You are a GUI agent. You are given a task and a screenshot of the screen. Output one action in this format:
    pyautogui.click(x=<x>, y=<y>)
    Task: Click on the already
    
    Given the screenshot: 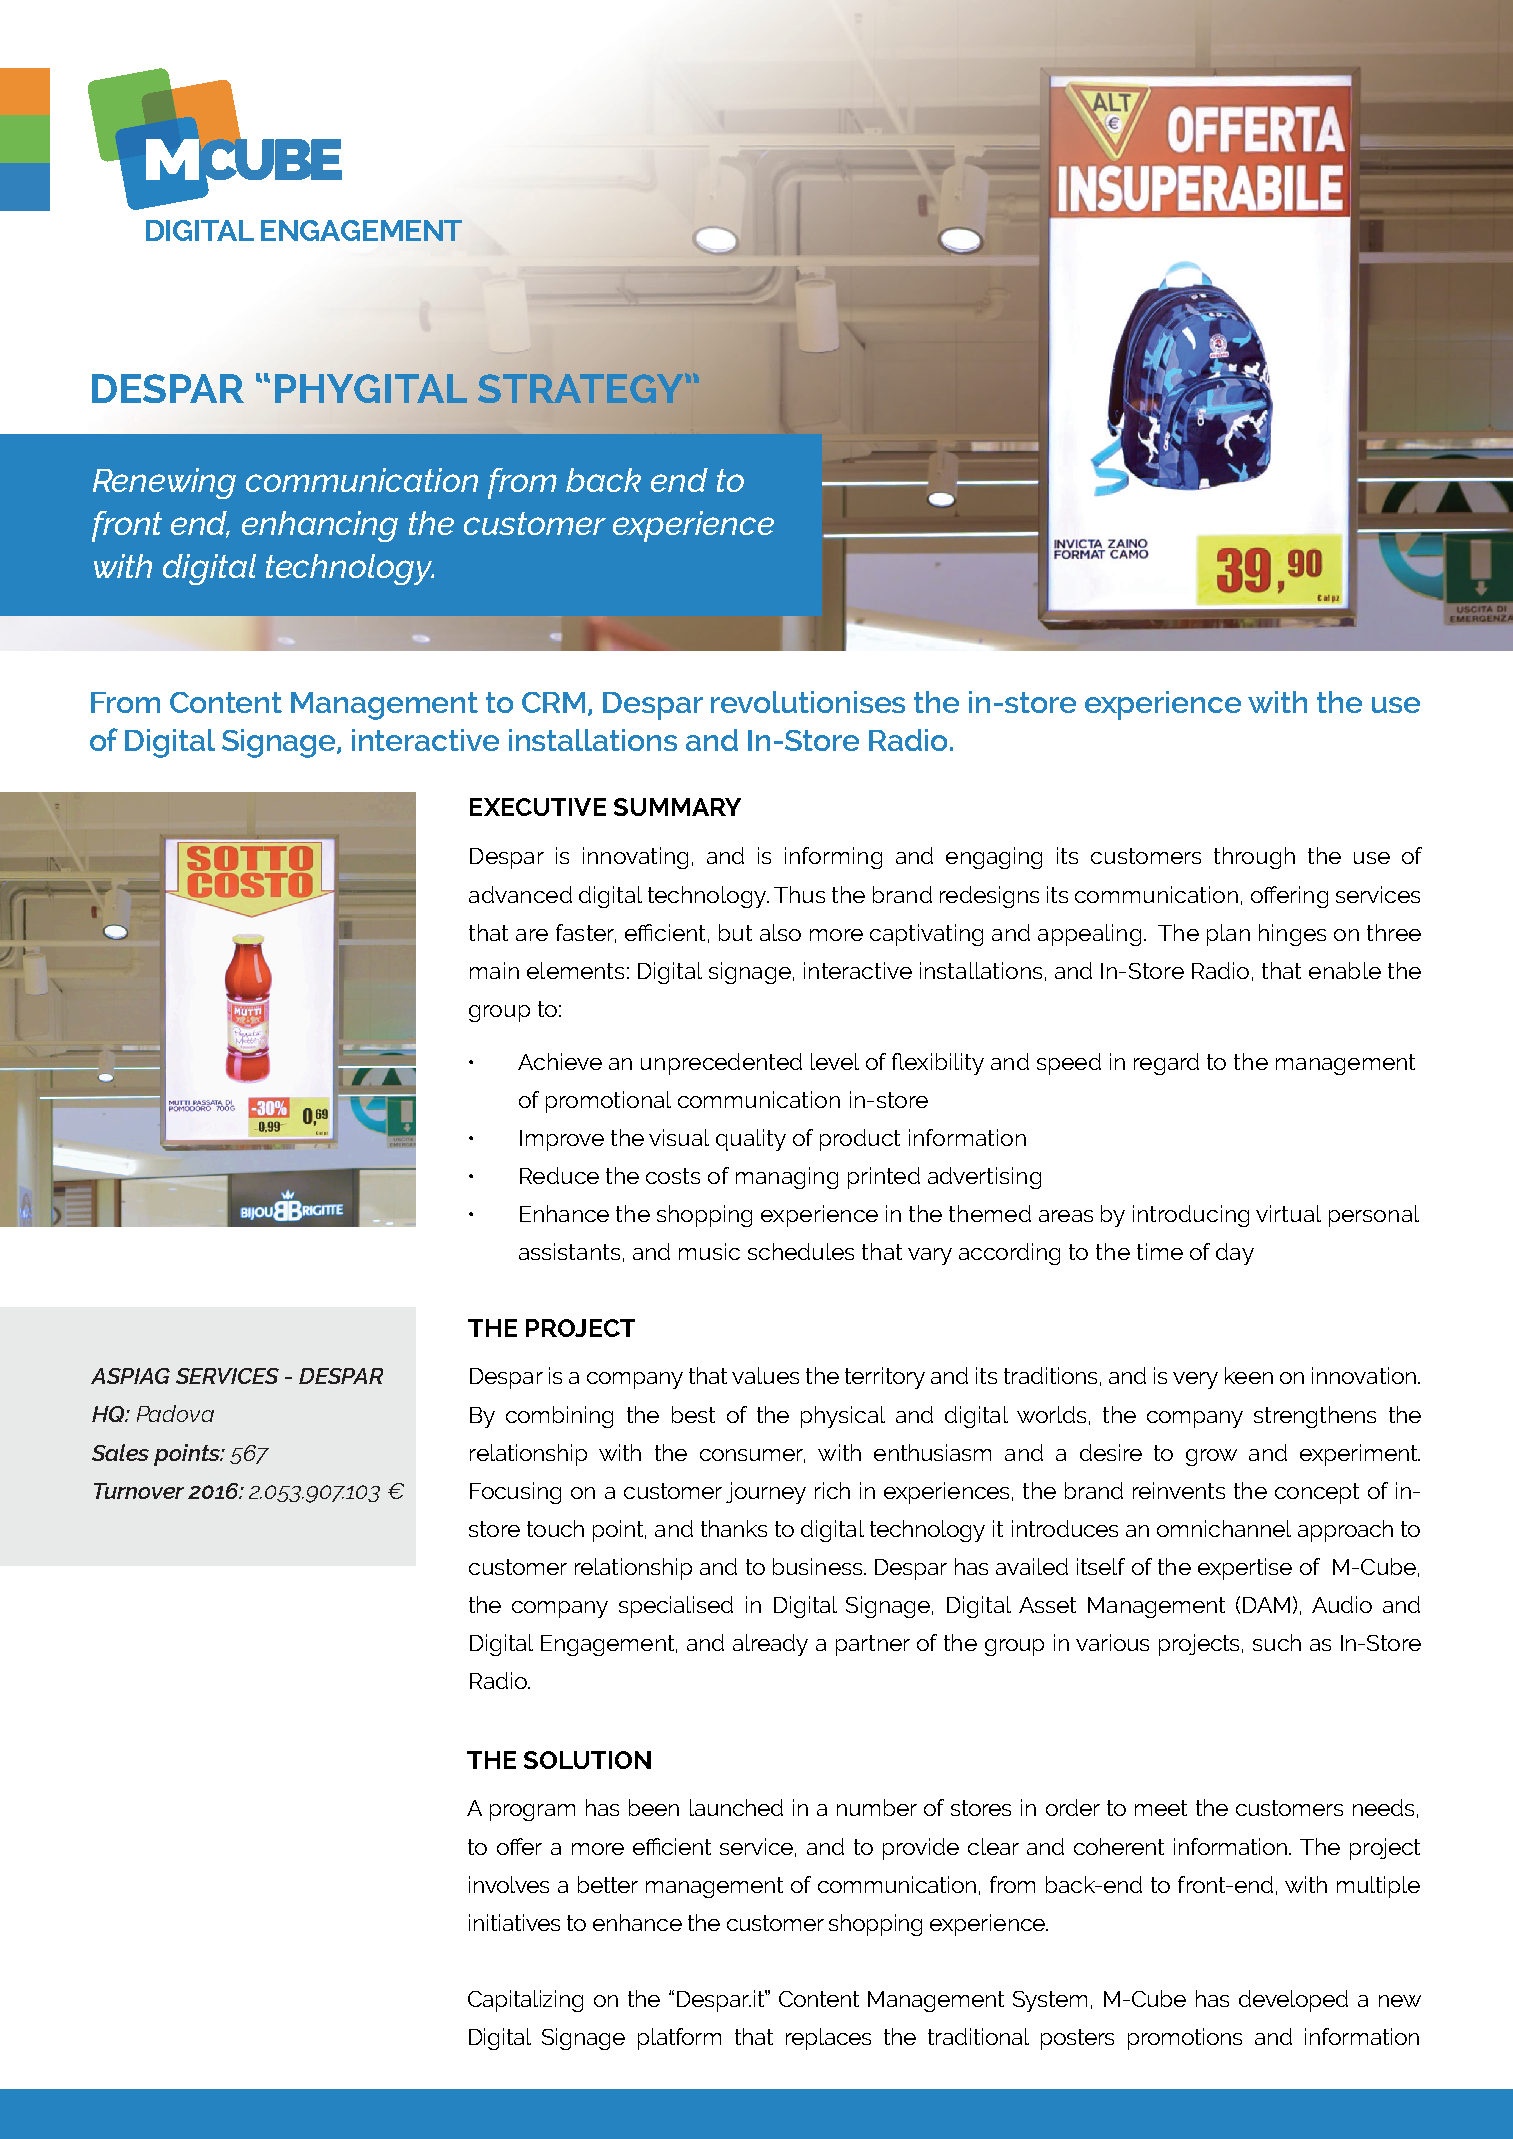 What is the action you would take?
    pyautogui.click(x=770, y=1645)
